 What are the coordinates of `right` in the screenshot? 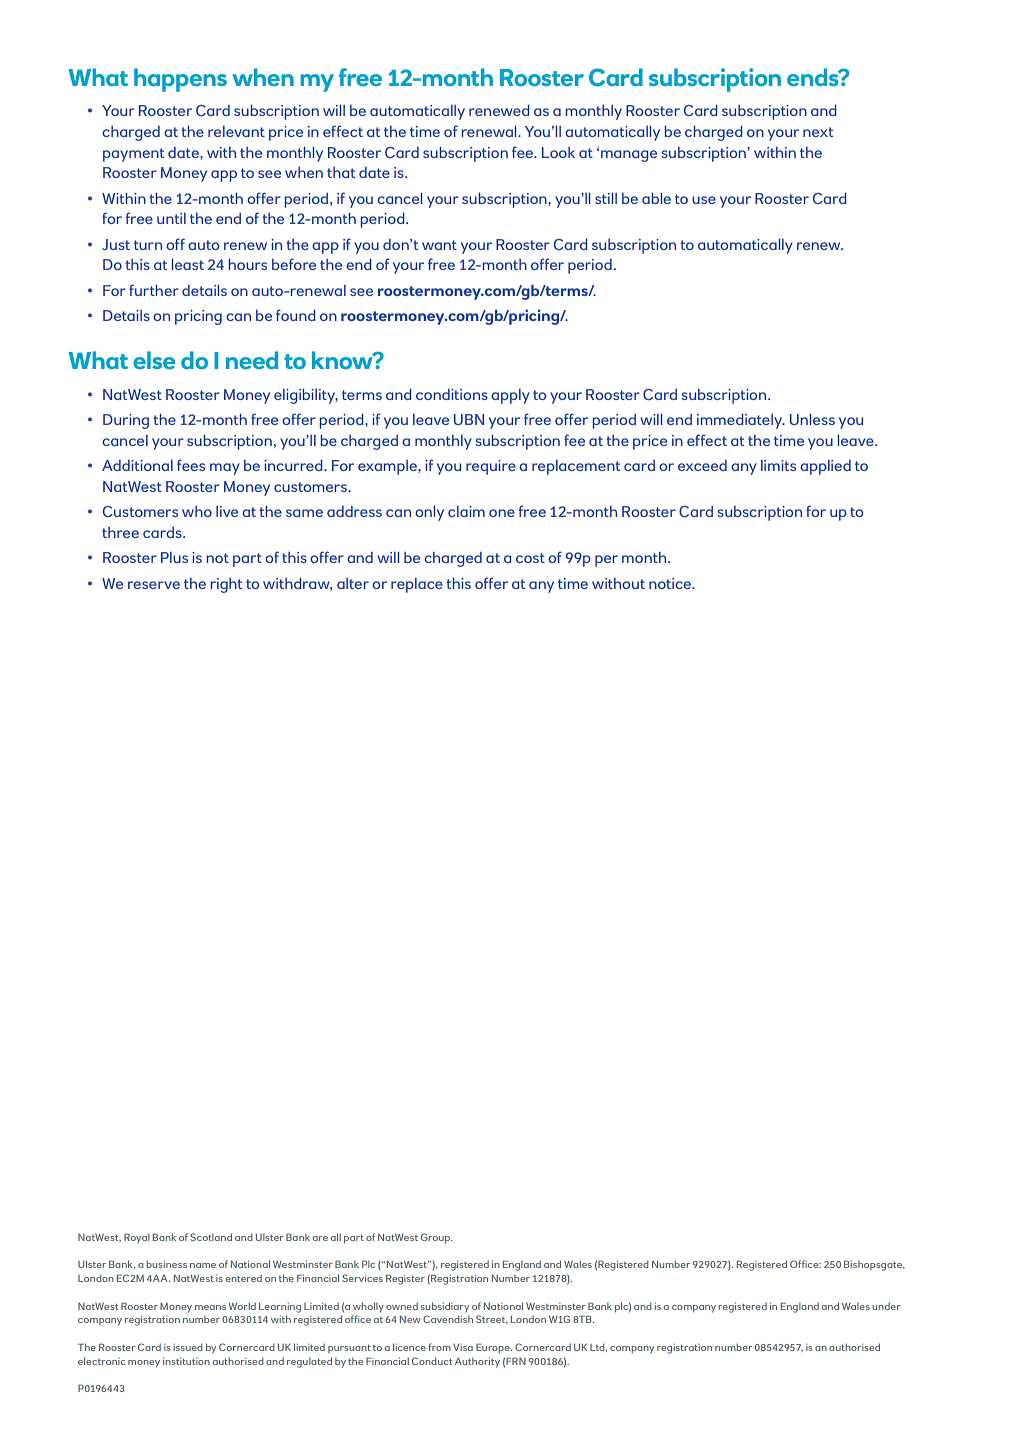 It's located at (226, 585).
